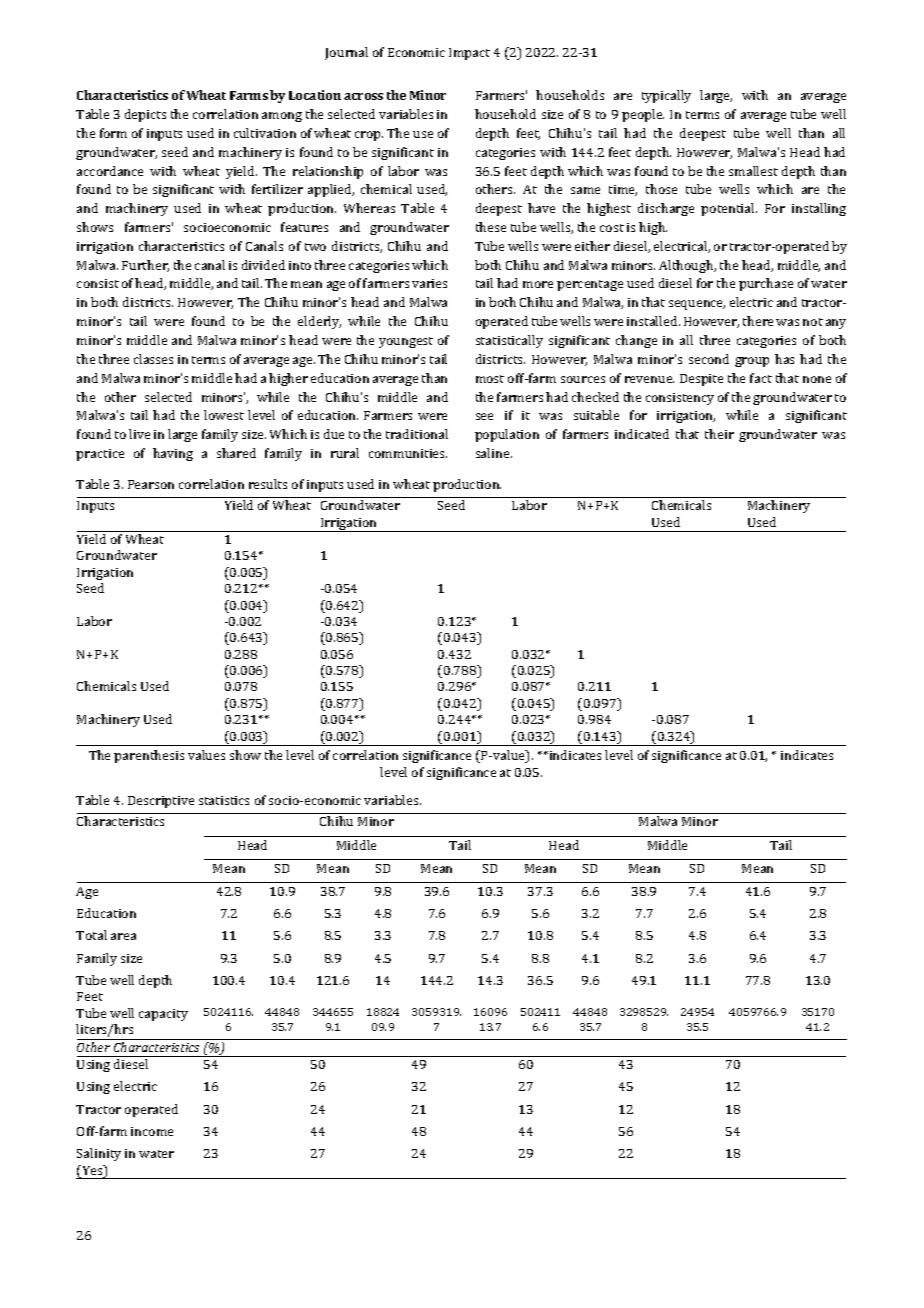 Image resolution: width=924 pixels, height=1308 pixels. What do you see at coordinates (145, 115) in the image?
I see `depicts` at bounding box center [145, 115].
